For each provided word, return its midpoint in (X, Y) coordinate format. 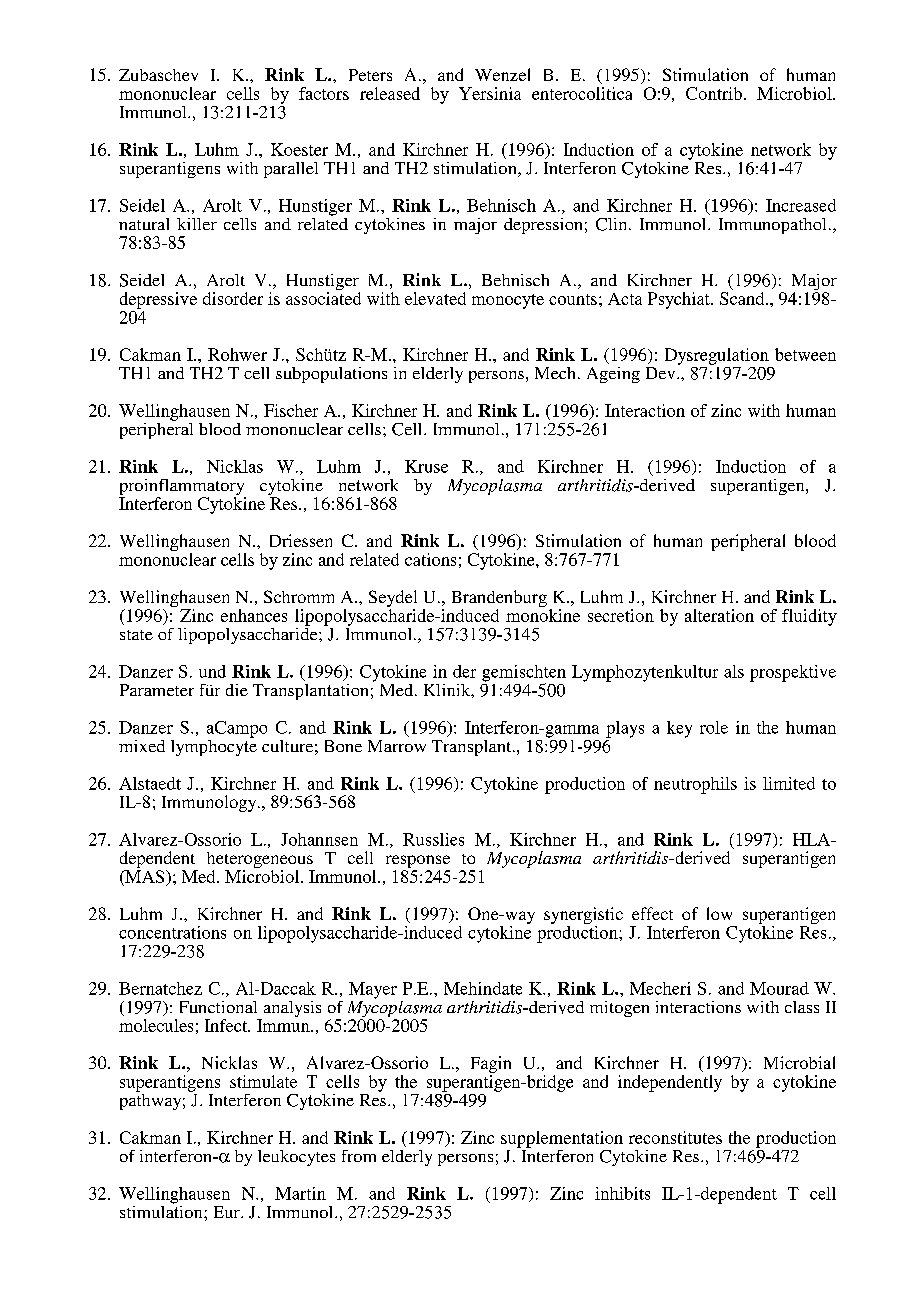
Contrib (714, 93)
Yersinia (490, 93)
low (719, 913)
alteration (719, 615)
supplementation (562, 1139)
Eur (228, 1212)
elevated (435, 298)
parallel (291, 170)
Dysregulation (717, 356)
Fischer (291, 410)
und (212, 671)
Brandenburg (499, 600)
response (418, 863)
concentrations (172, 932)
